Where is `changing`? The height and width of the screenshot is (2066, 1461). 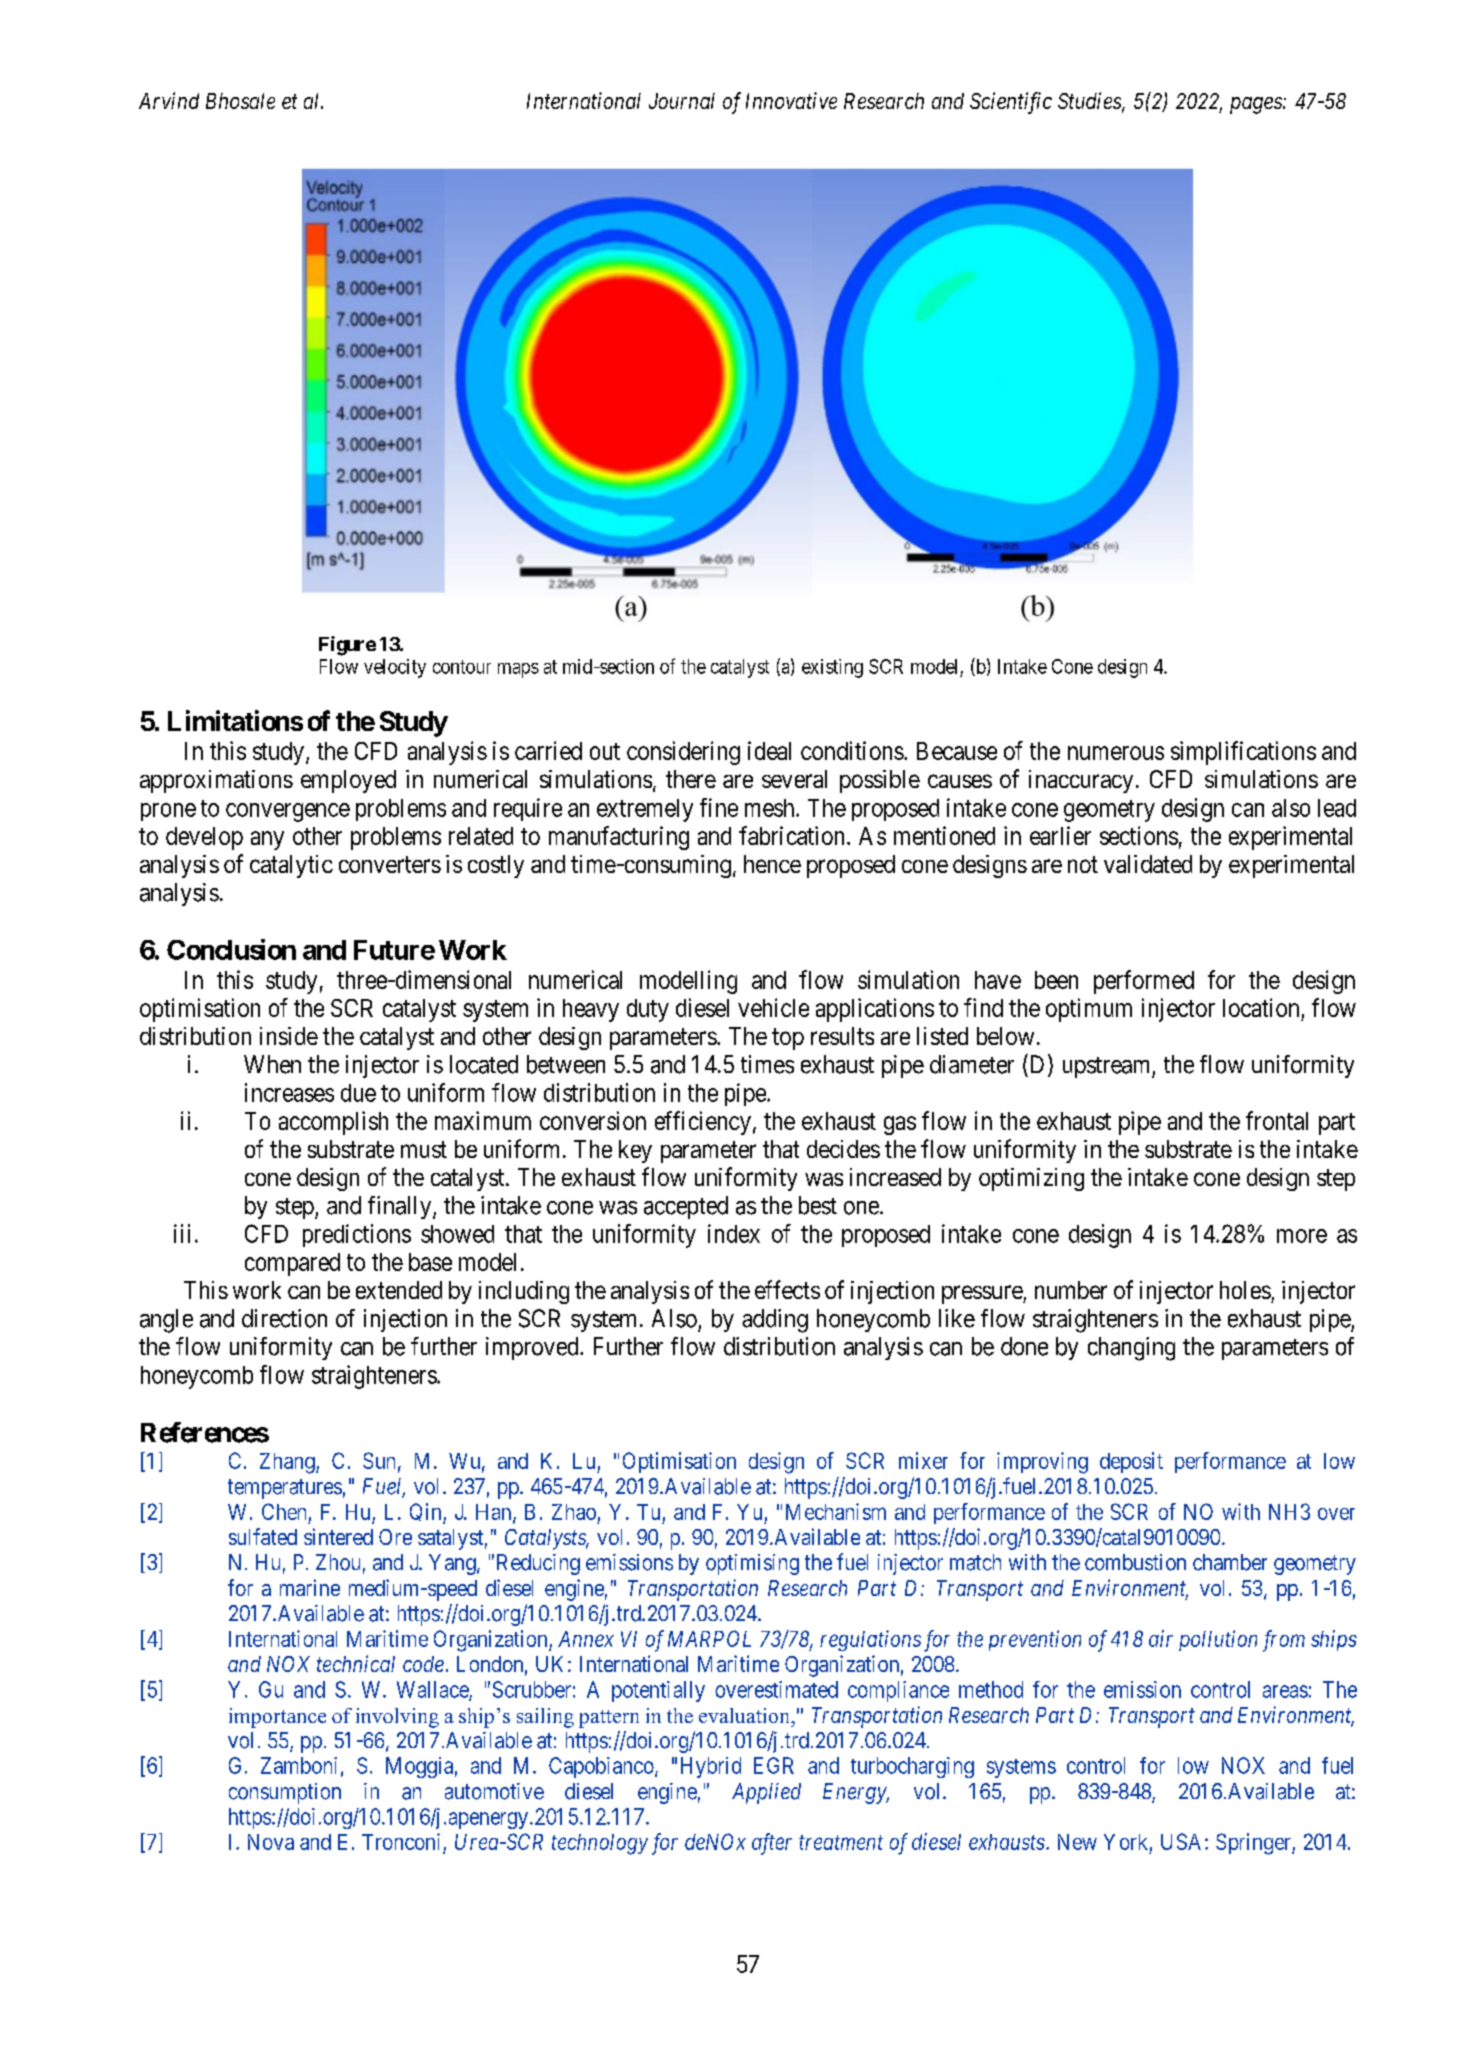
changing is located at coordinates (1131, 1349).
